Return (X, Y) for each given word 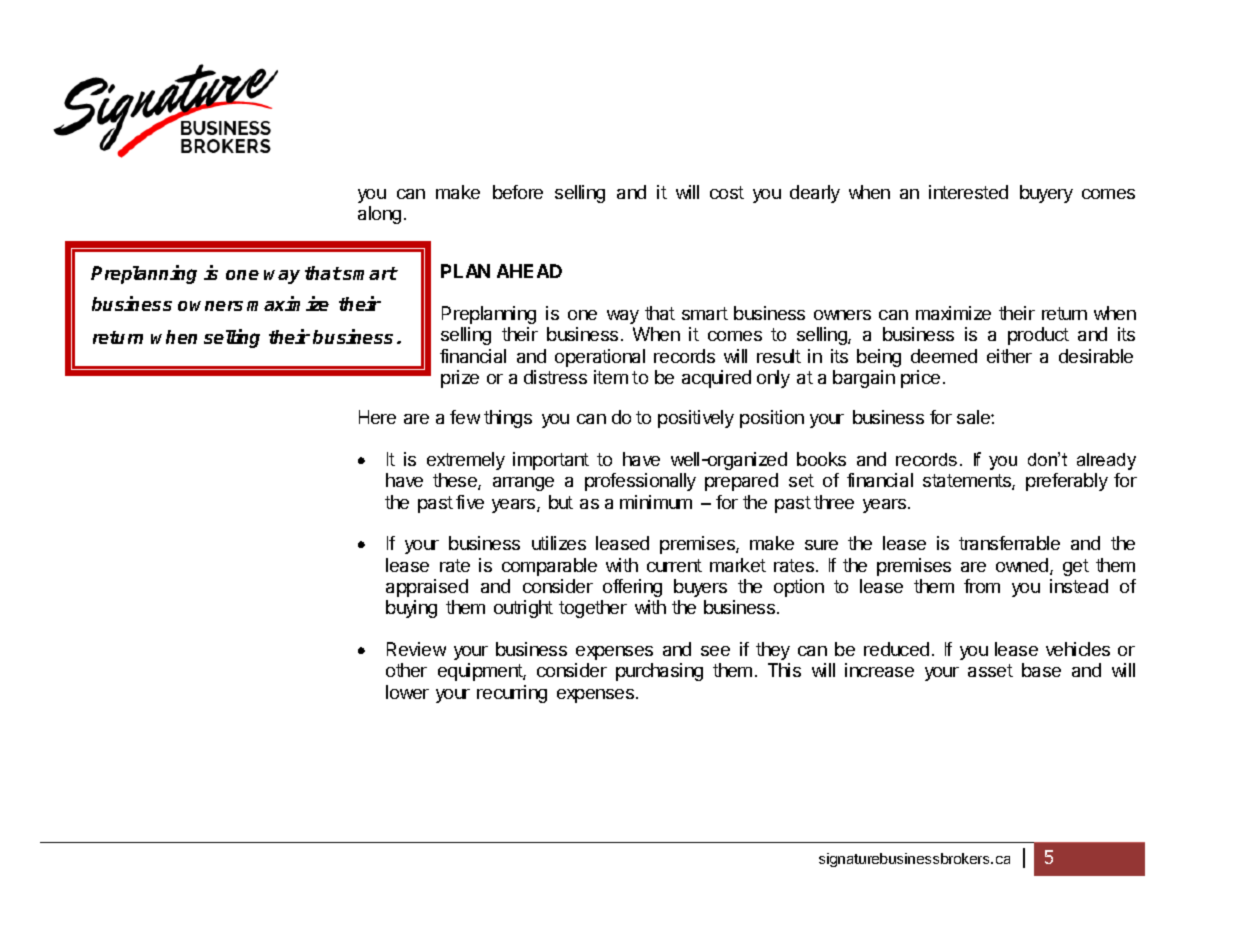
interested (968, 192)
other (406, 670)
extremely (466, 461)
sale (974, 417)
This (784, 670)
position (772, 419)
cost (727, 192)
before (518, 192)
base (1041, 670)
